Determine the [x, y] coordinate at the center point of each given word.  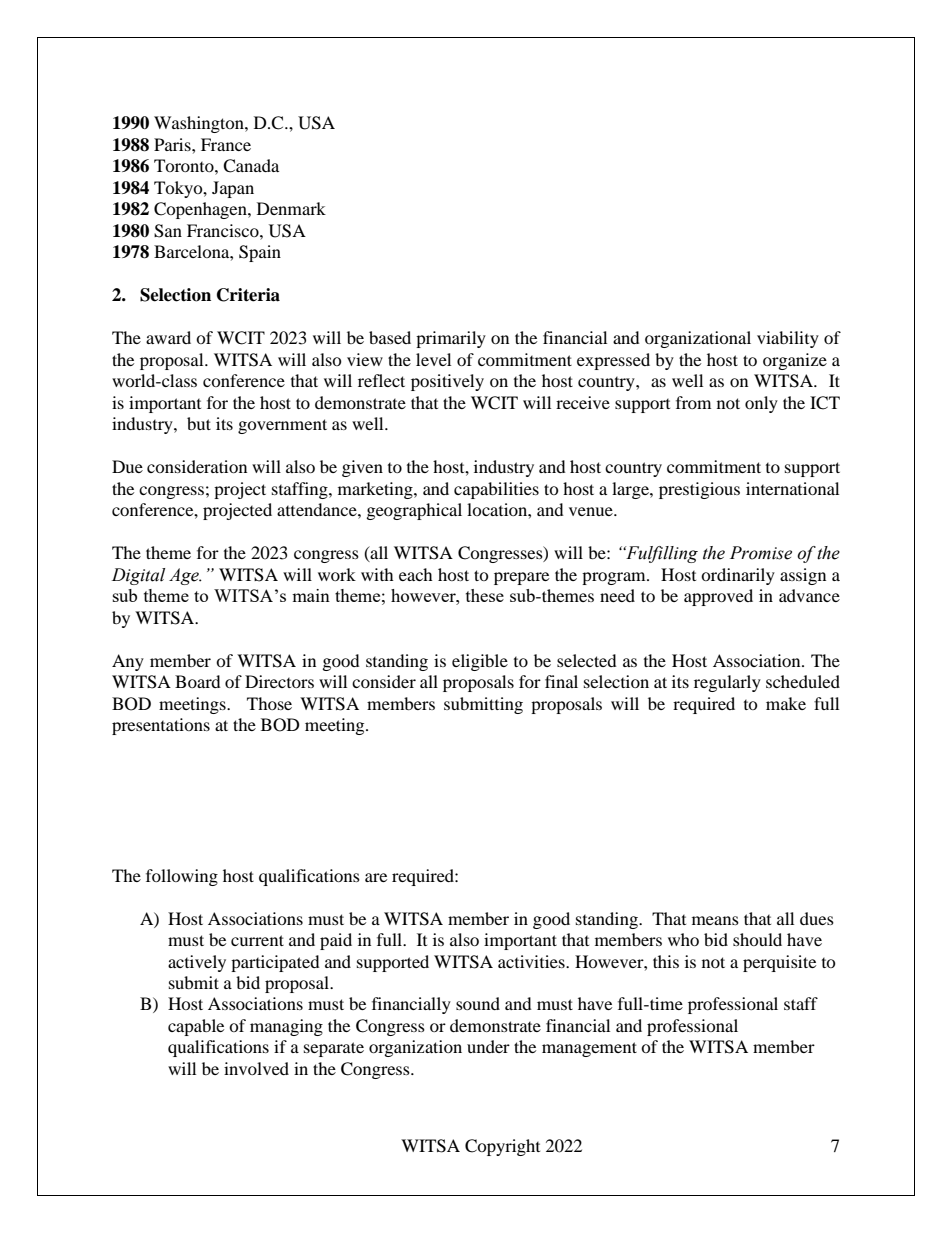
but [199, 423]
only [761, 404]
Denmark [291, 208]
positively [447, 382]
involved [256, 1068]
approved [718, 597]
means [715, 920]
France [226, 144]
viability [788, 339]
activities [532, 961]
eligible [480, 662]
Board [198, 681]
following [182, 877]
